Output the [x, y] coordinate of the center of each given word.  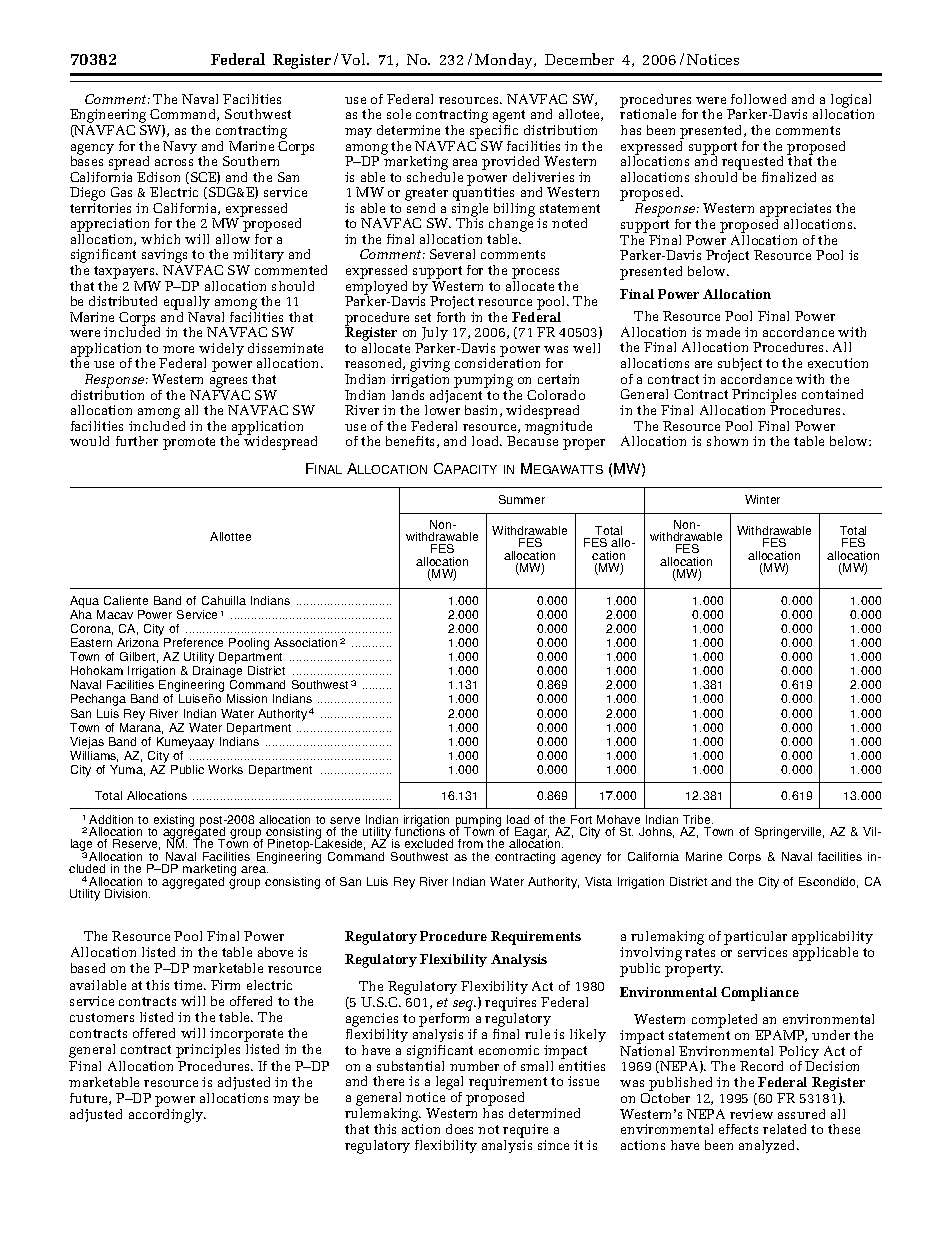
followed [758, 99]
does [459, 1129]
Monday [505, 61]
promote [189, 443]
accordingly [167, 1116]
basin [483, 411]
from [470, 843]
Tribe [698, 819]
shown [727, 441]
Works [225, 769]
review [751, 1114]
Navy [180, 147]
